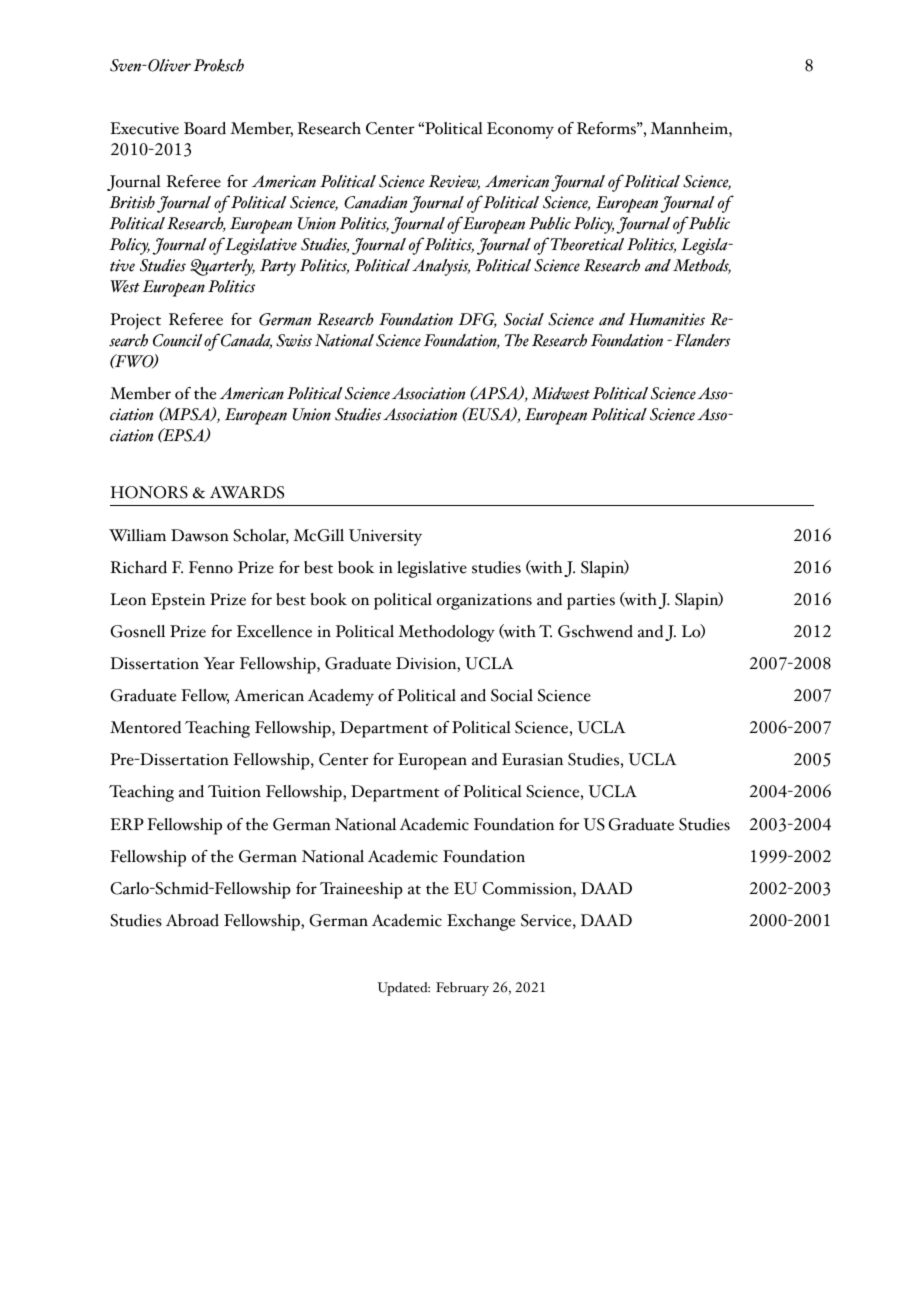 The width and height of the image is (924, 1308). Describe the element at coordinates (520, 130) in the image. I see `Economy` at that location.
